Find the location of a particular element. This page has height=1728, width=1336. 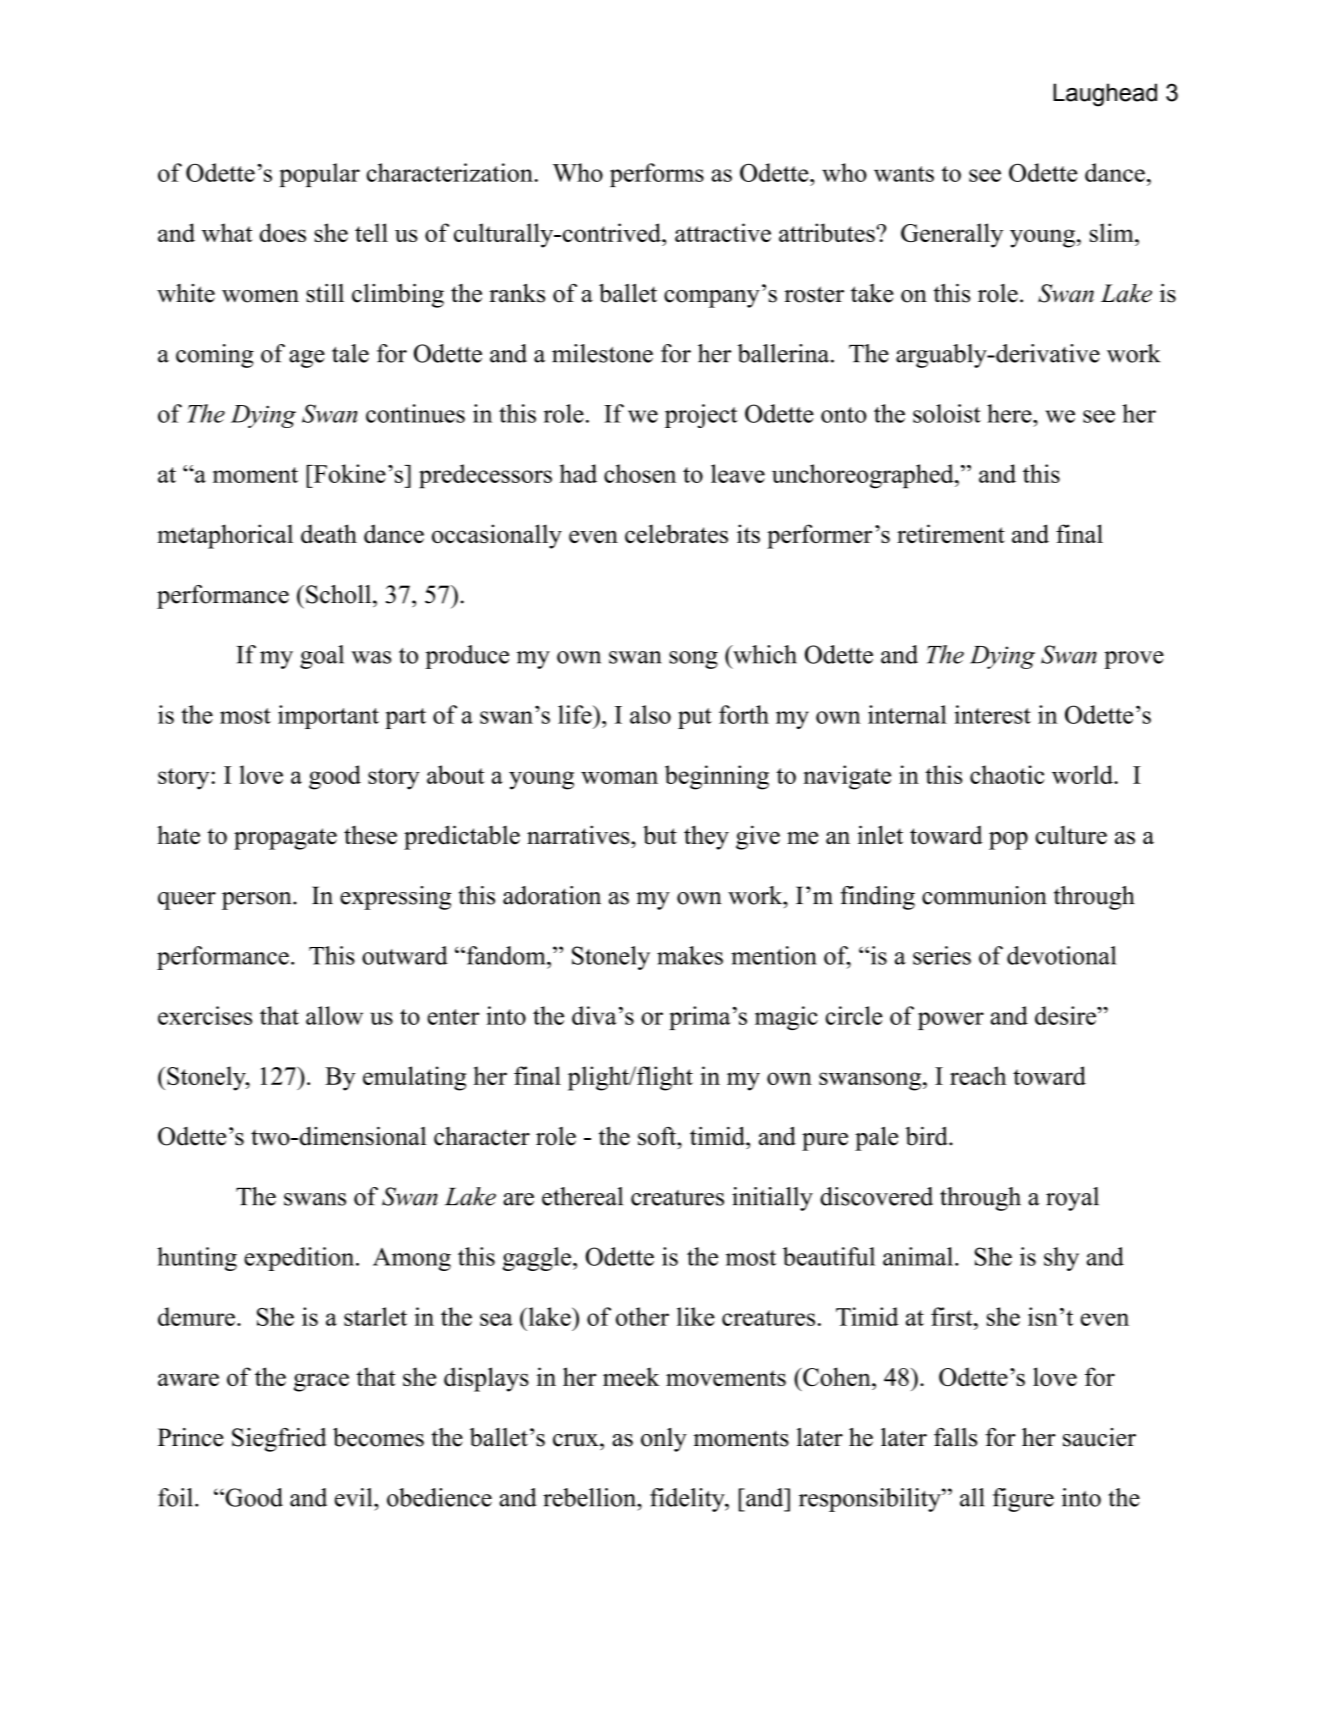

culture is located at coordinates (1071, 835).
